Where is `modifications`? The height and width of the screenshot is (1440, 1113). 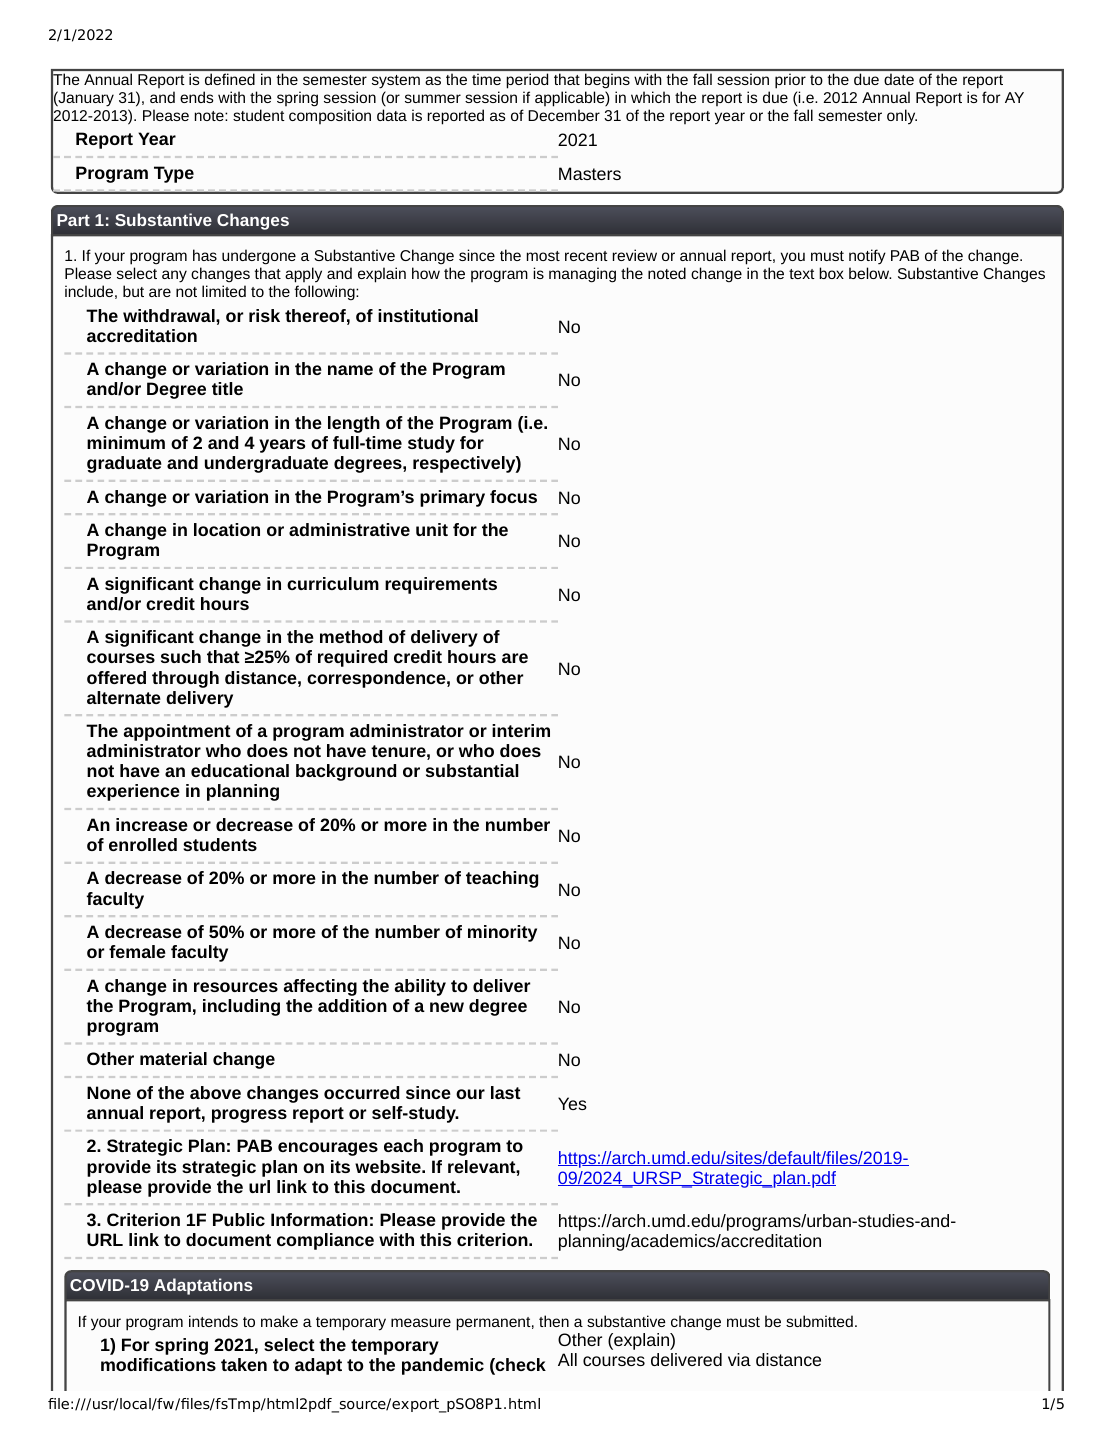 modifications is located at coordinates (158, 1364).
